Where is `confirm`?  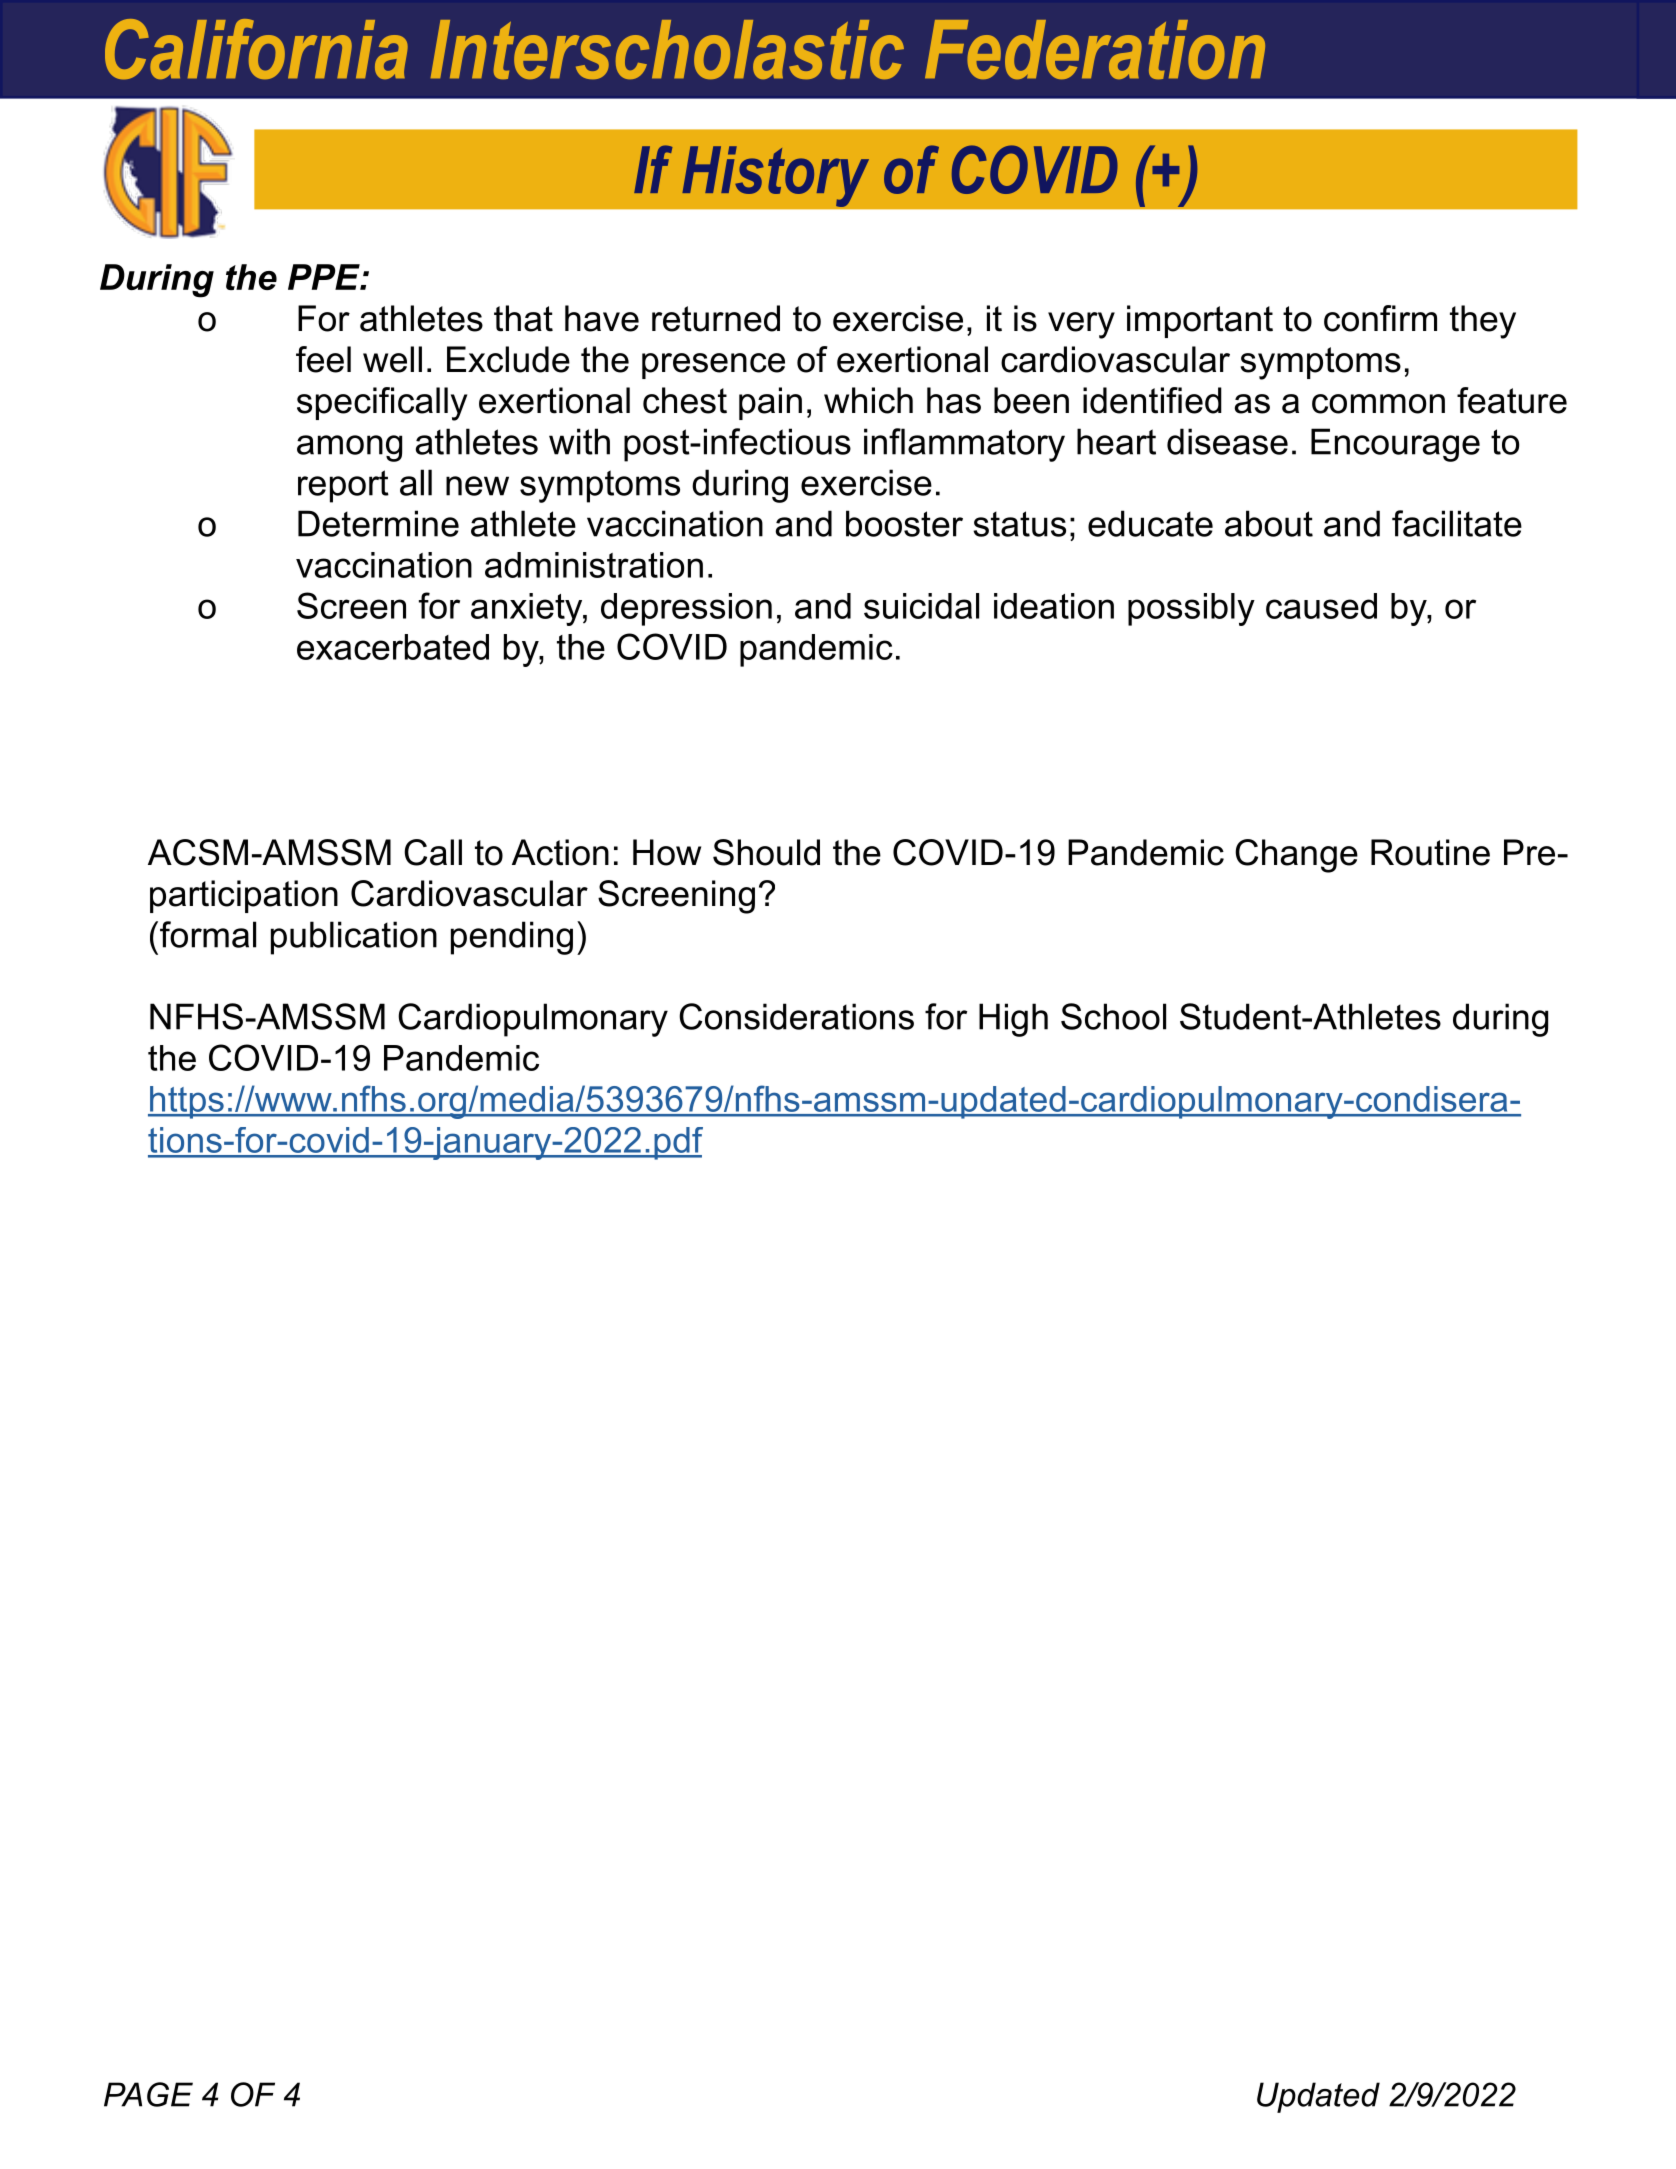
confirm is located at coordinates (1380, 318).
